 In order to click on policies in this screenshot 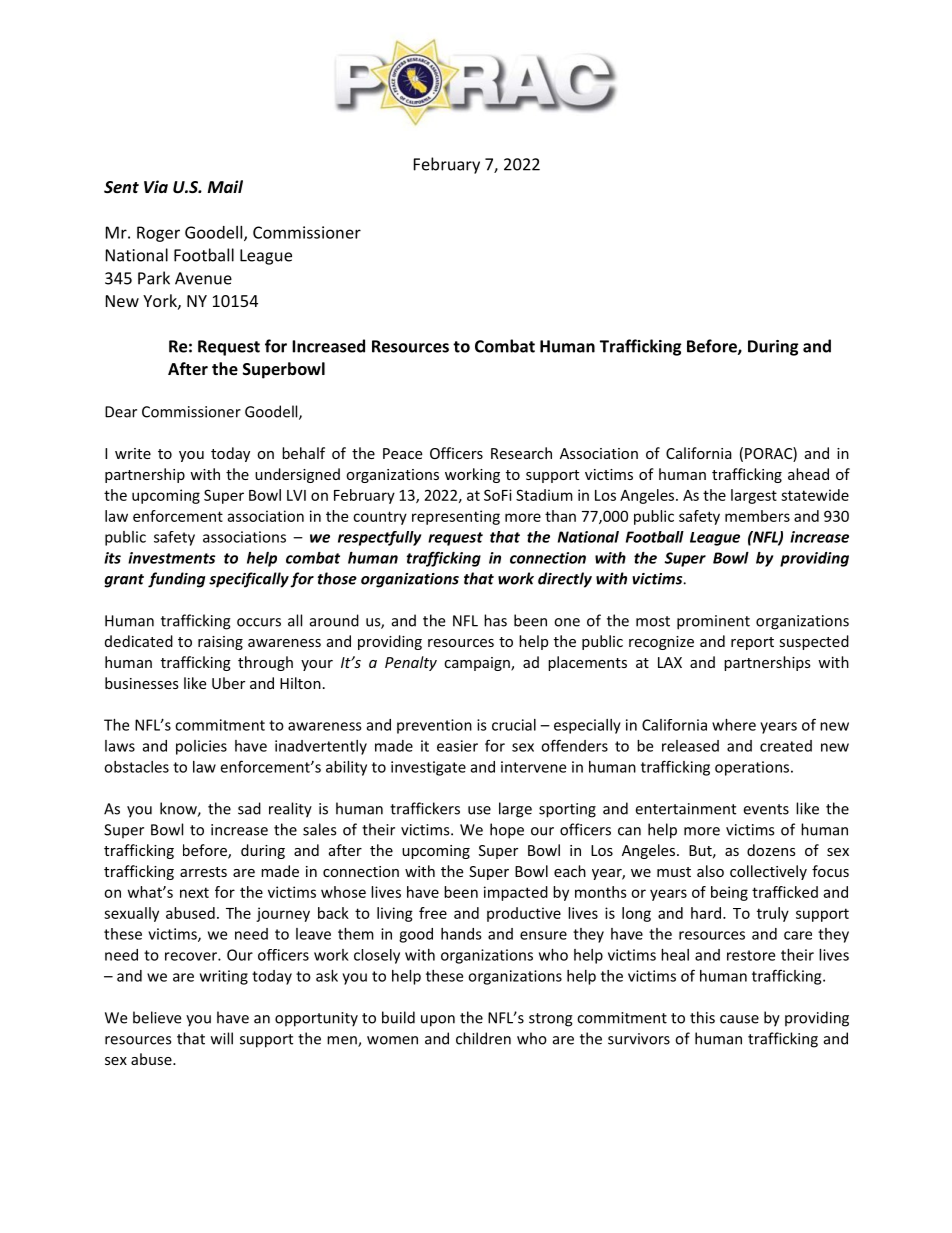, I will do `click(201, 747)`.
